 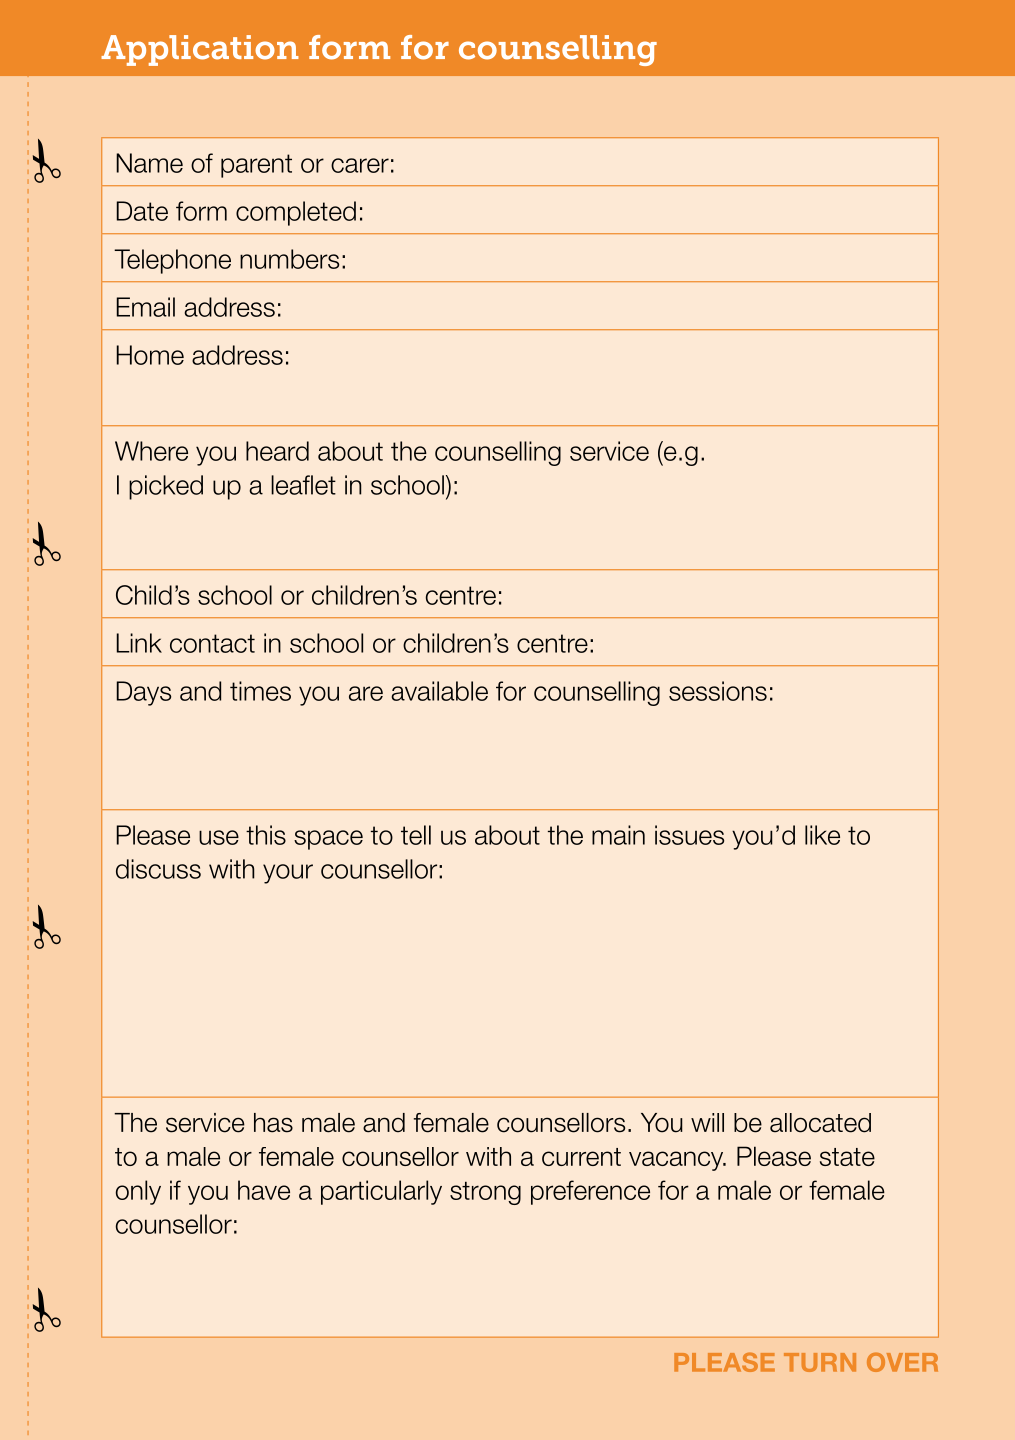 I want to click on strong, so click(x=485, y=1193).
